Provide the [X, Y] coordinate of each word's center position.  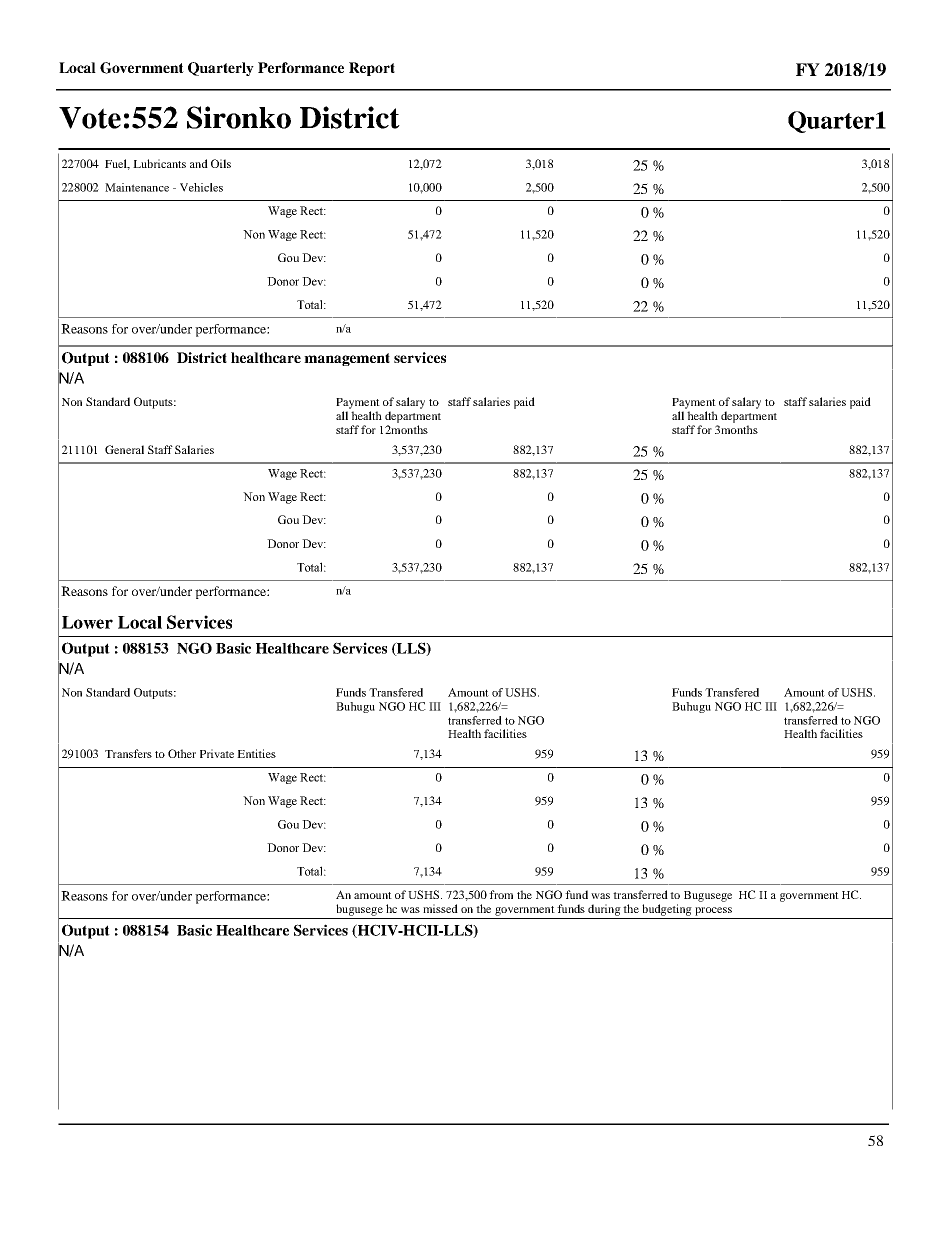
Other [182, 753]
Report [372, 69]
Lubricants [159, 163]
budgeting [667, 910]
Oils [221, 163]
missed [440, 908]
